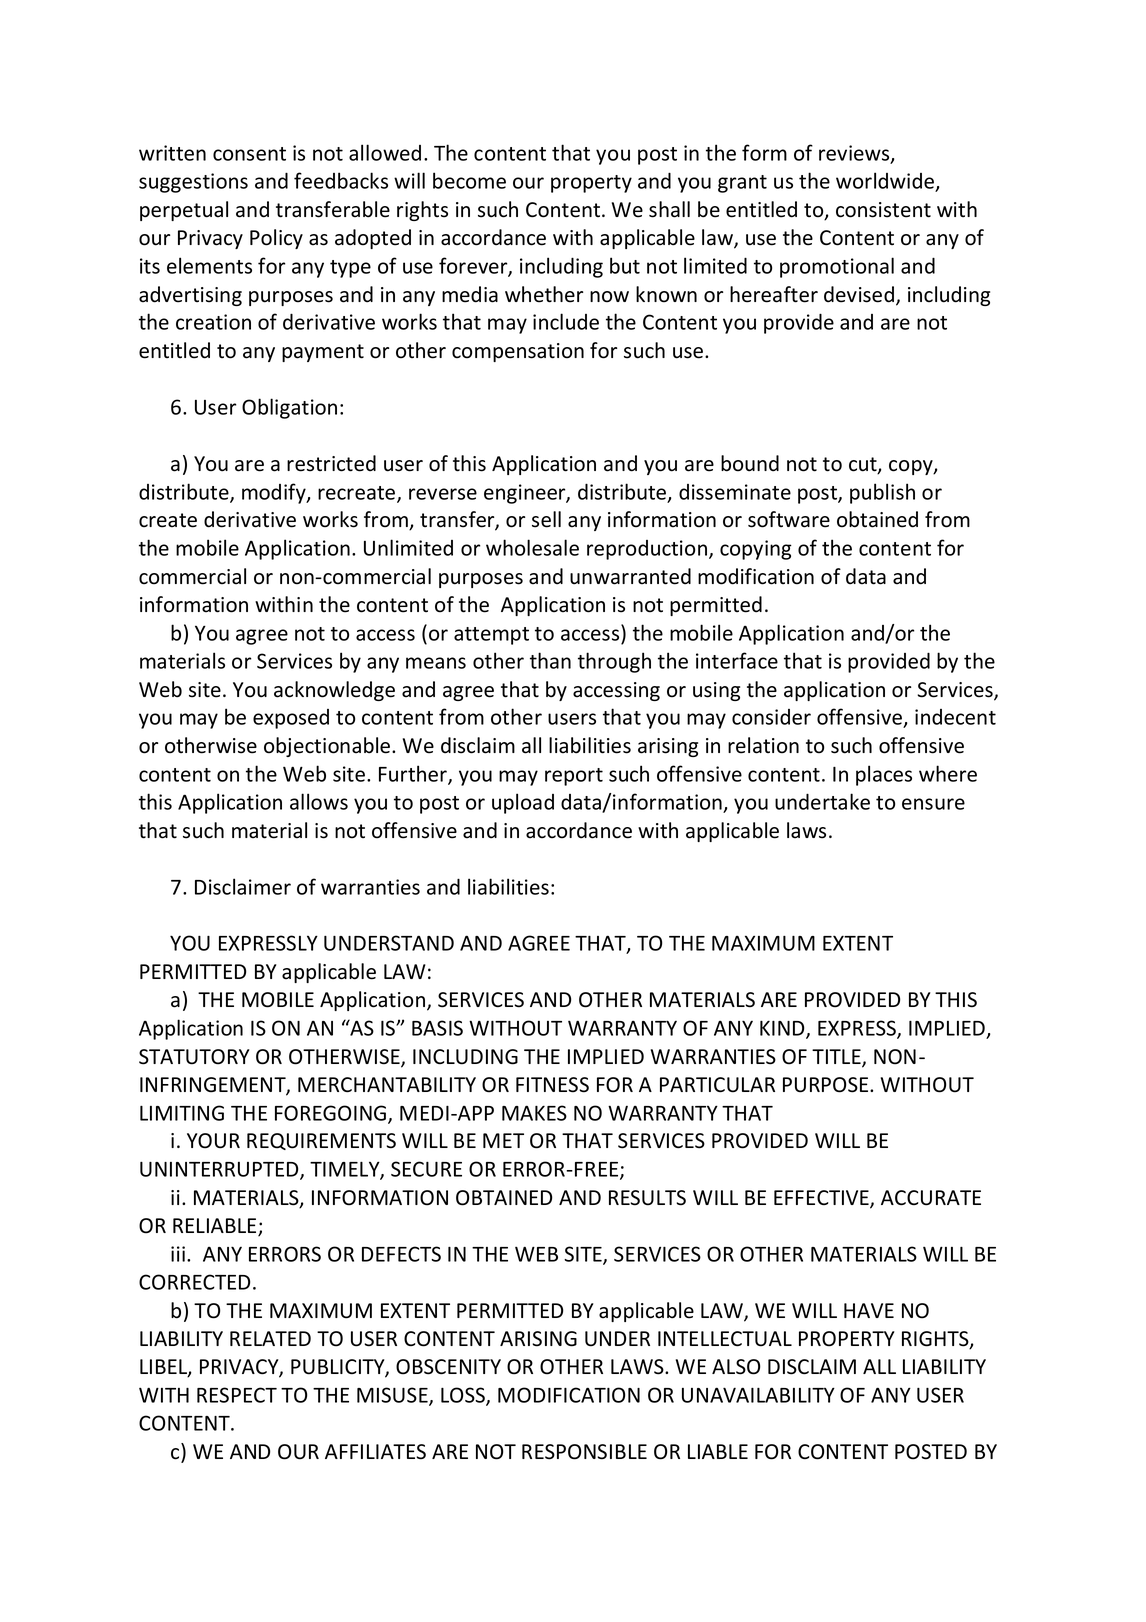 This image has height=1622, width=1146. Describe the element at coordinates (584, 1452) in the image. I see `RESPONSIBLE` at that location.
